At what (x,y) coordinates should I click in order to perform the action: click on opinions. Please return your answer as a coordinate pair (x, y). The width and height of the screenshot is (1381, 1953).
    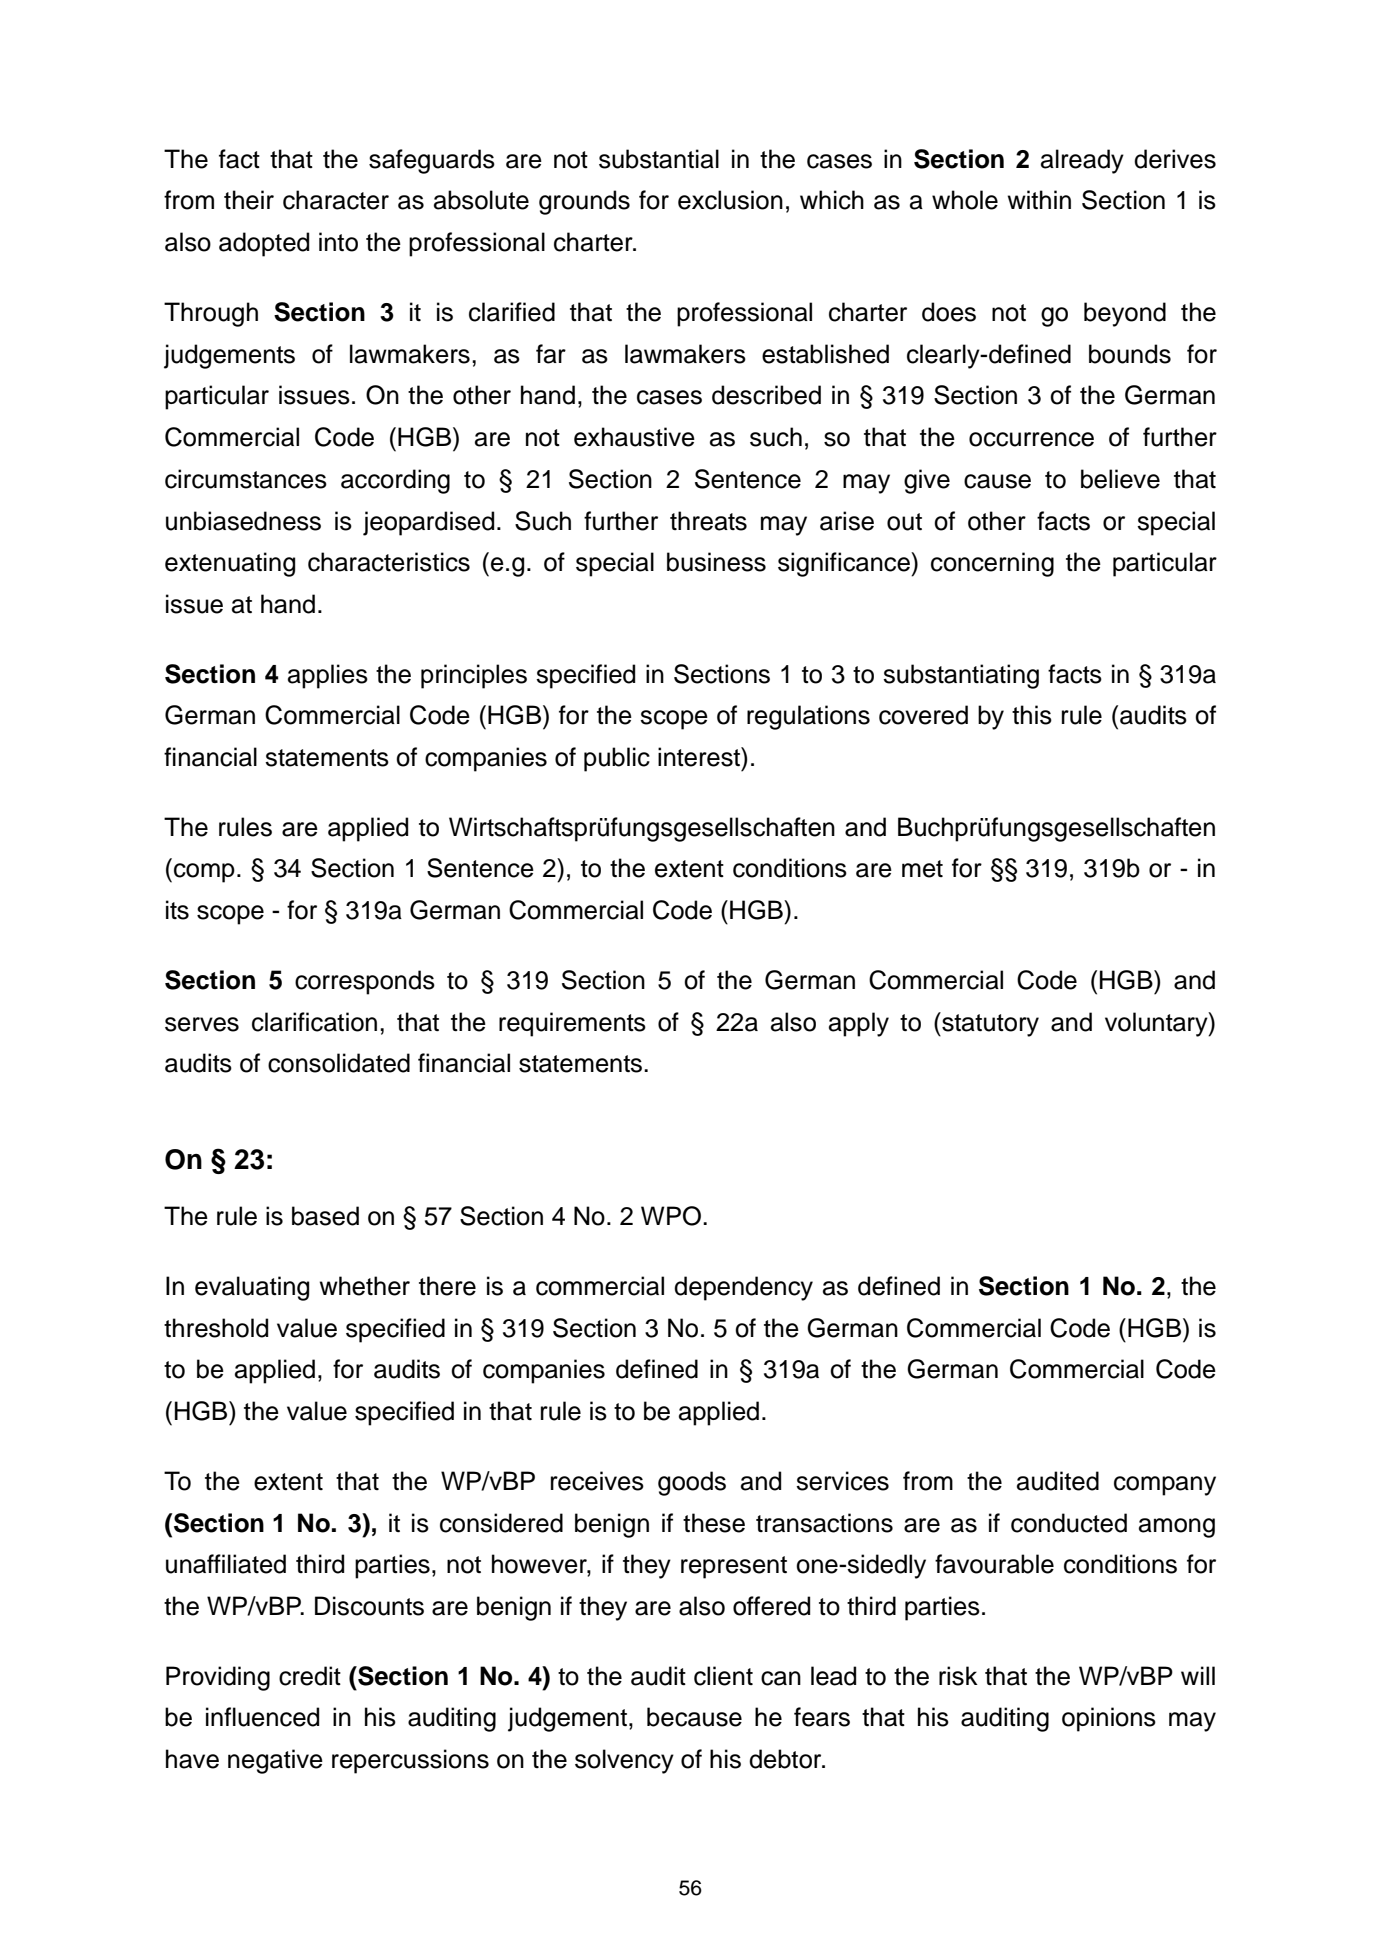
    Looking at the image, I should click on (1109, 1719).
